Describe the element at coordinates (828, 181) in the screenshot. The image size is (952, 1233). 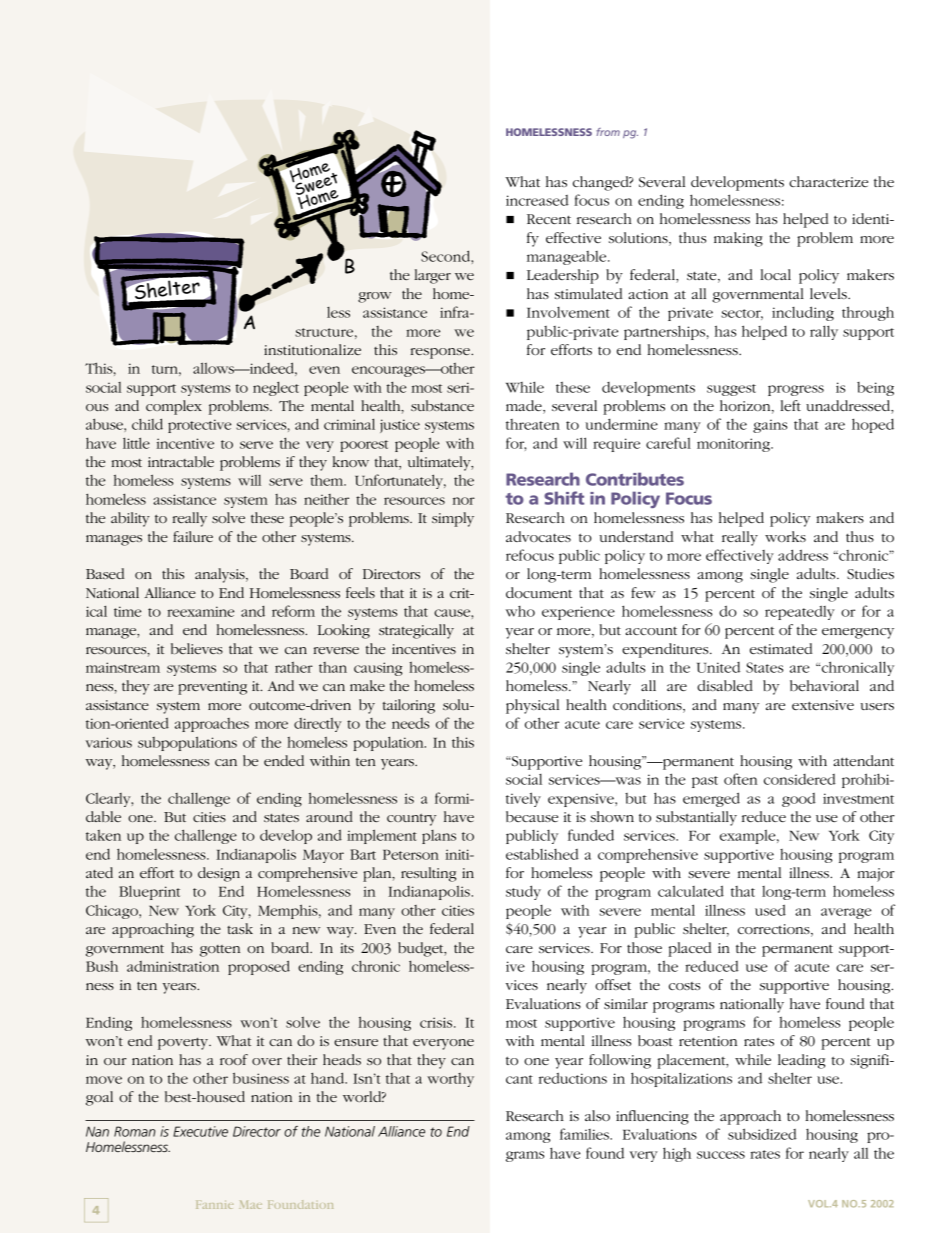
I see `characterize` at that location.
